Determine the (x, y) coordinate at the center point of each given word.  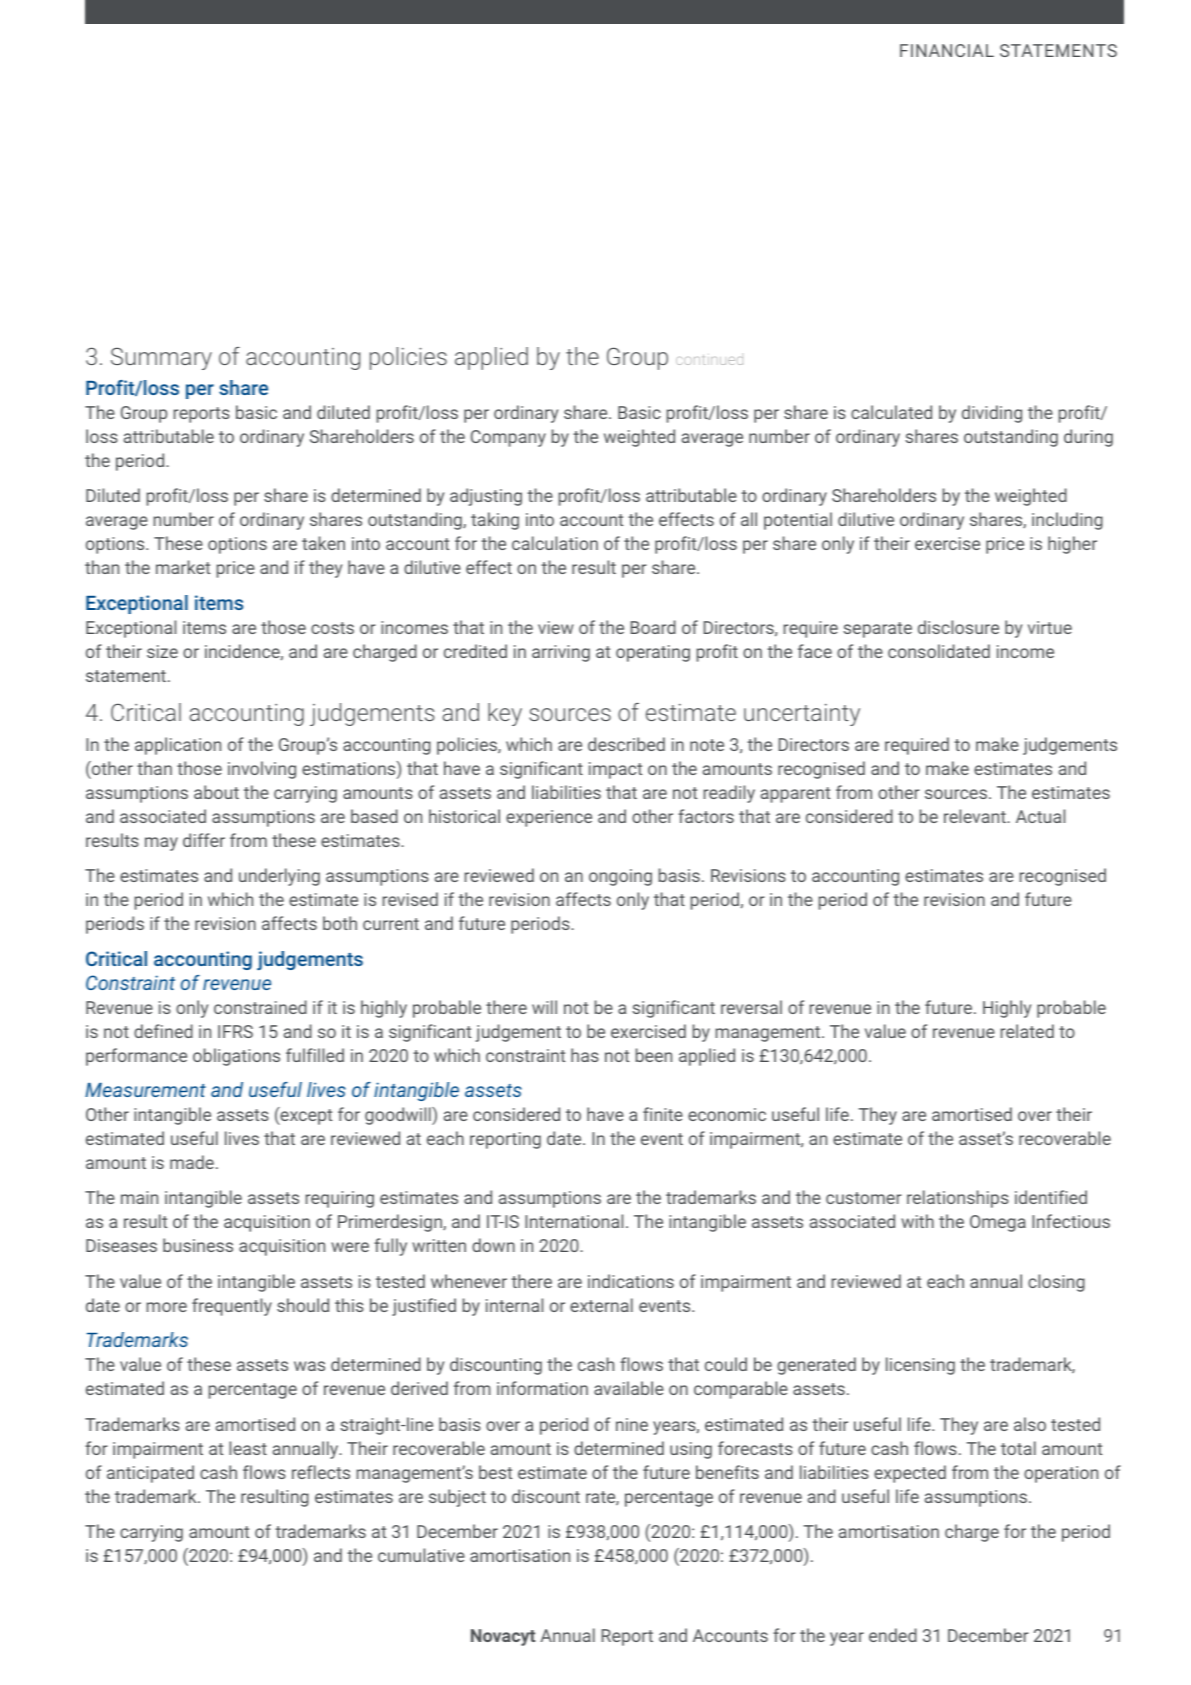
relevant (976, 816)
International (574, 1221)
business (198, 1245)
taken (323, 543)
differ (204, 840)
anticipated (150, 1474)
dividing (992, 414)
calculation (555, 543)
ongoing (620, 877)
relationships (958, 1199)
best (495, 1472)
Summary (161, 358)
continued (709, 360)
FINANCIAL (947, 50)
